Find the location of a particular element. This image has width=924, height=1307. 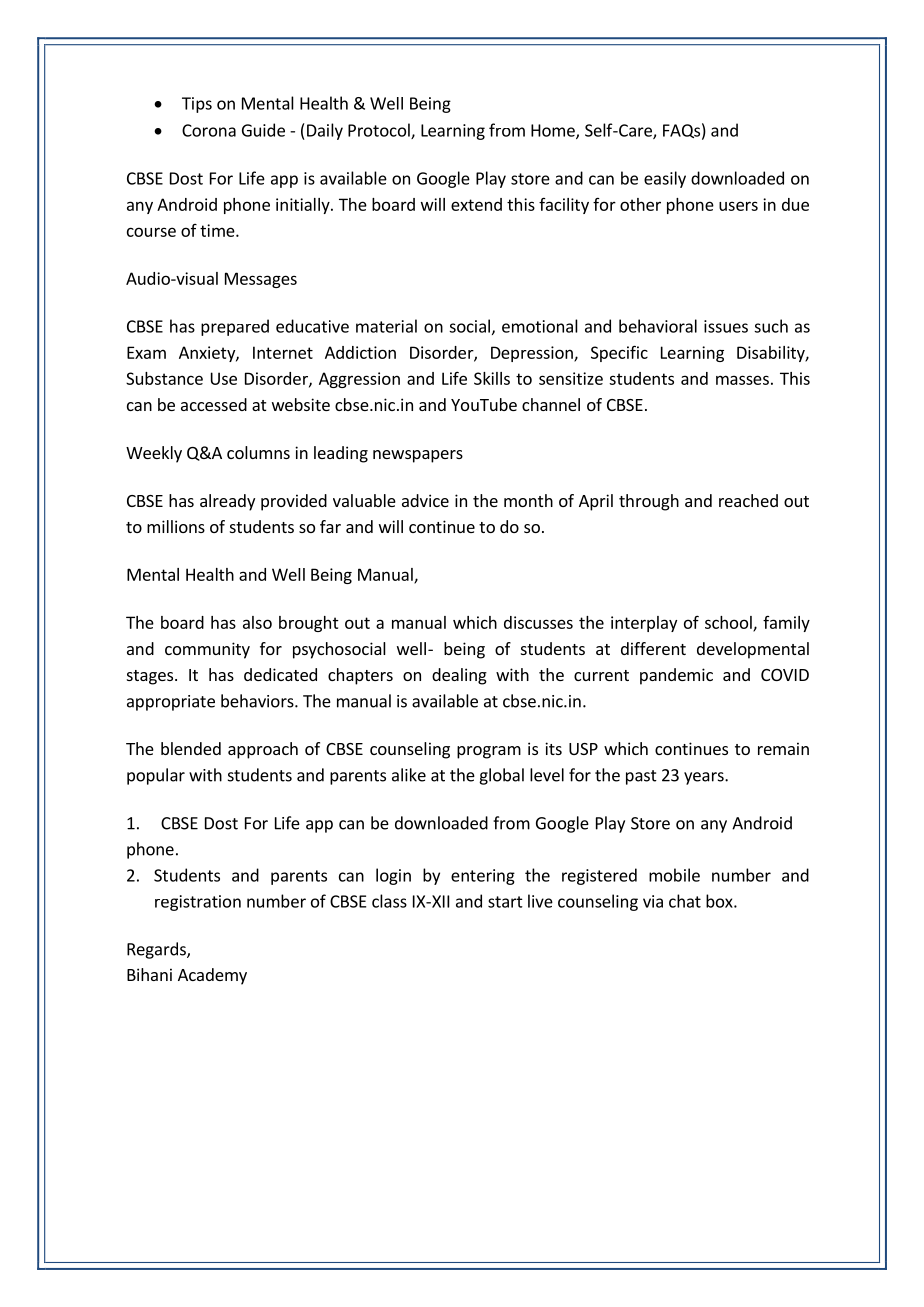

blended is located at coordinates (191, 748).
